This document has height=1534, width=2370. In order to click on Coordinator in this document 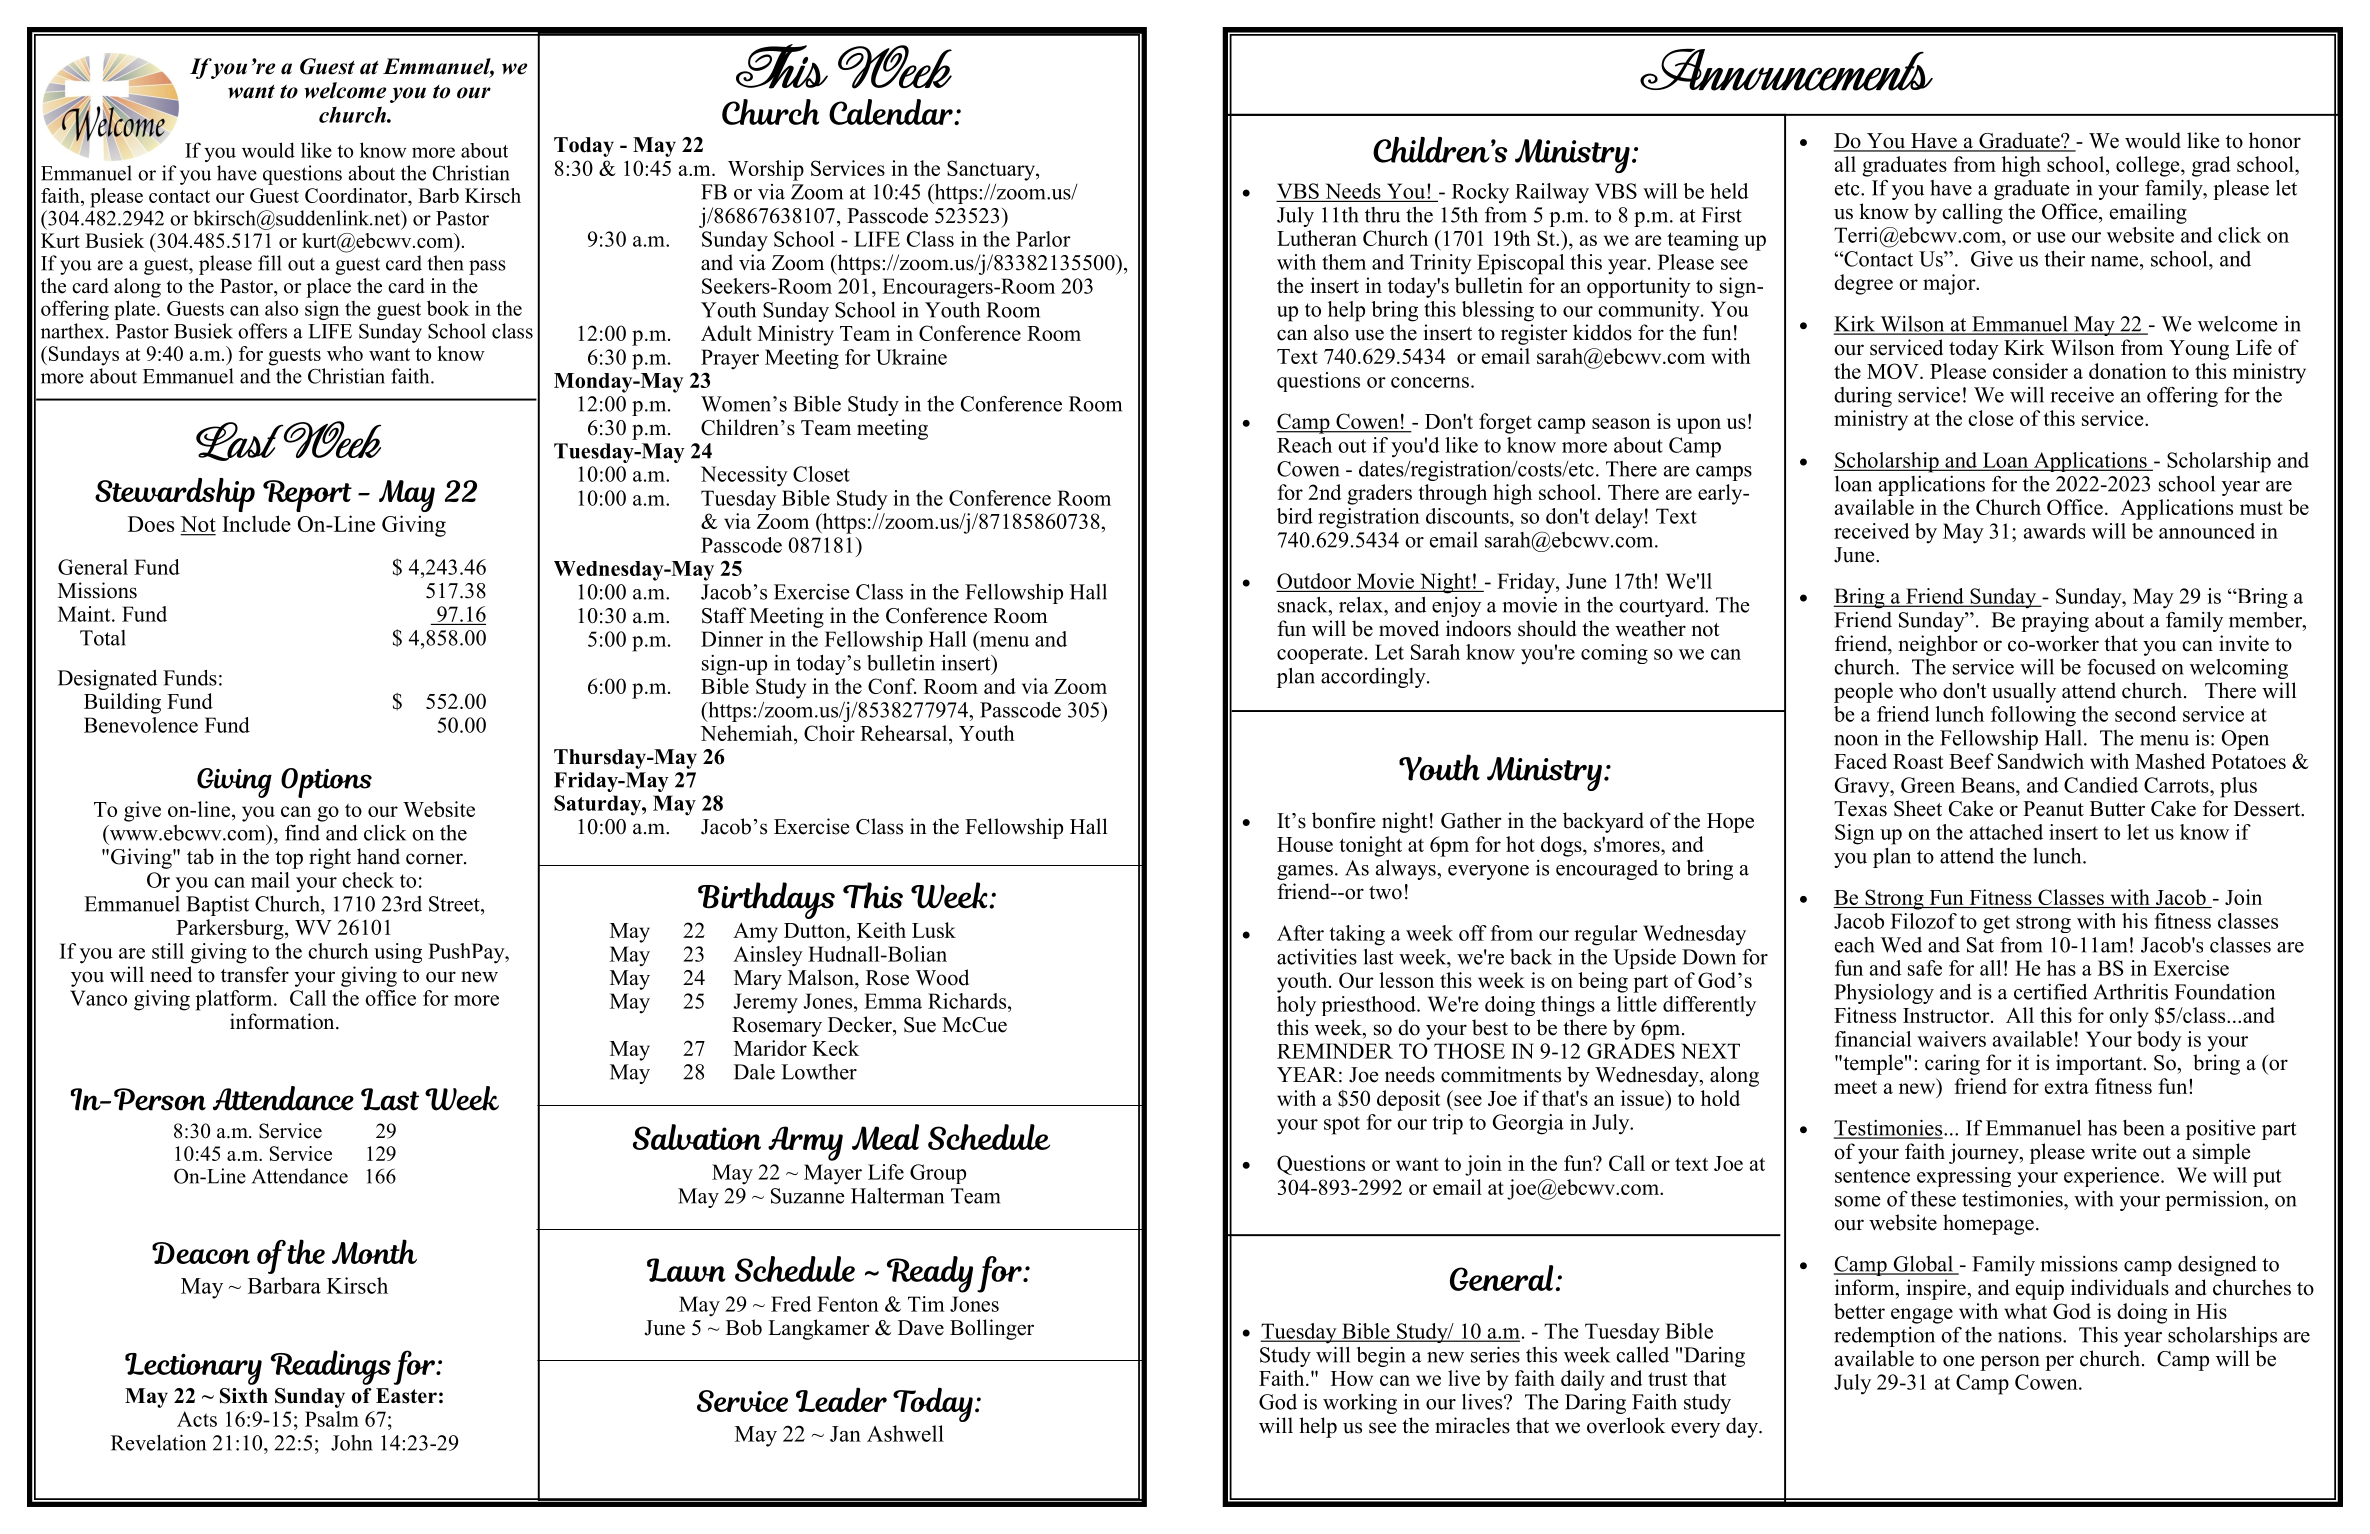, I will do `click(357, 195)`.
